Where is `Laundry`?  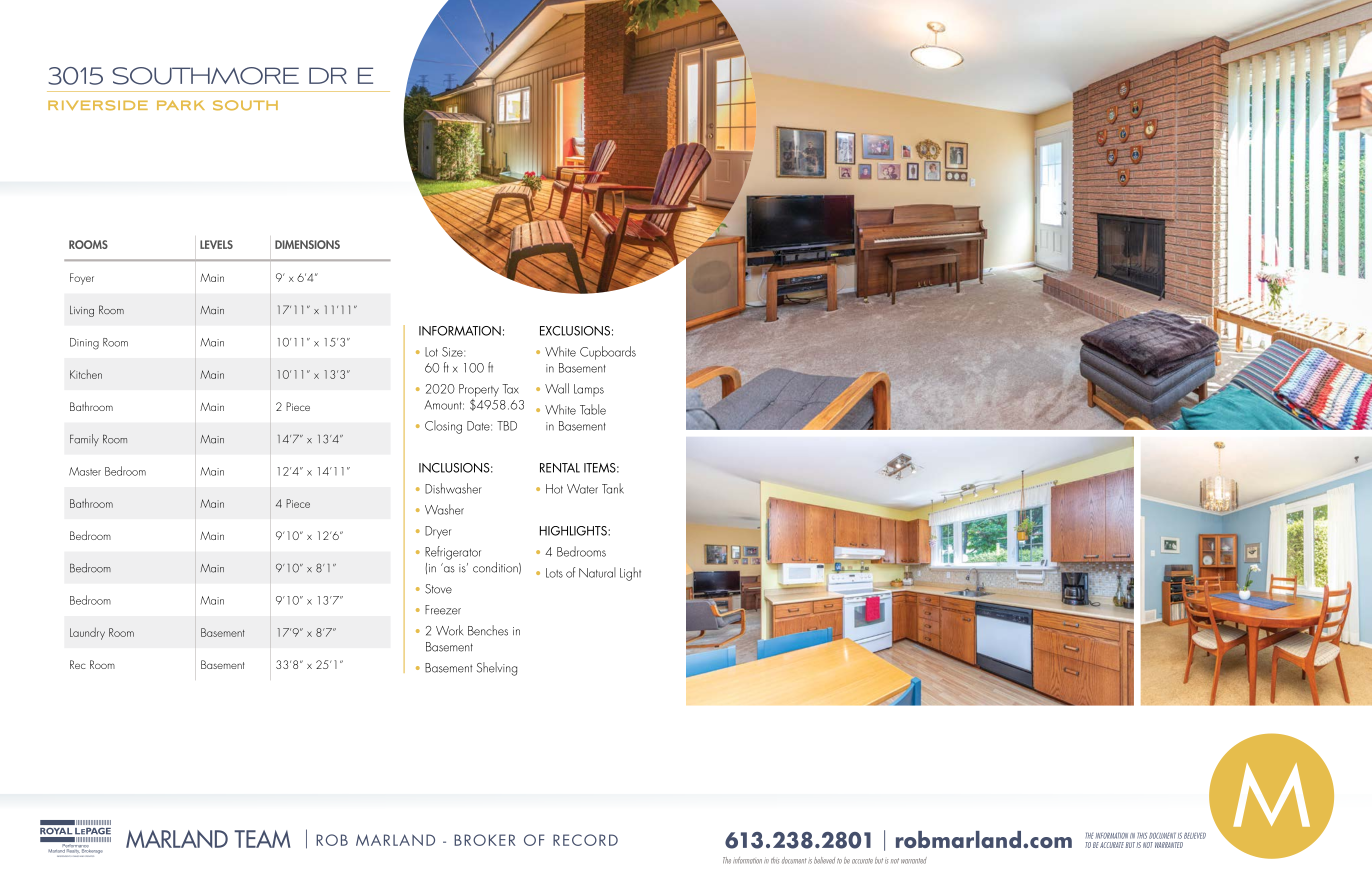
Laundry is located at coordinates (87, 633).
